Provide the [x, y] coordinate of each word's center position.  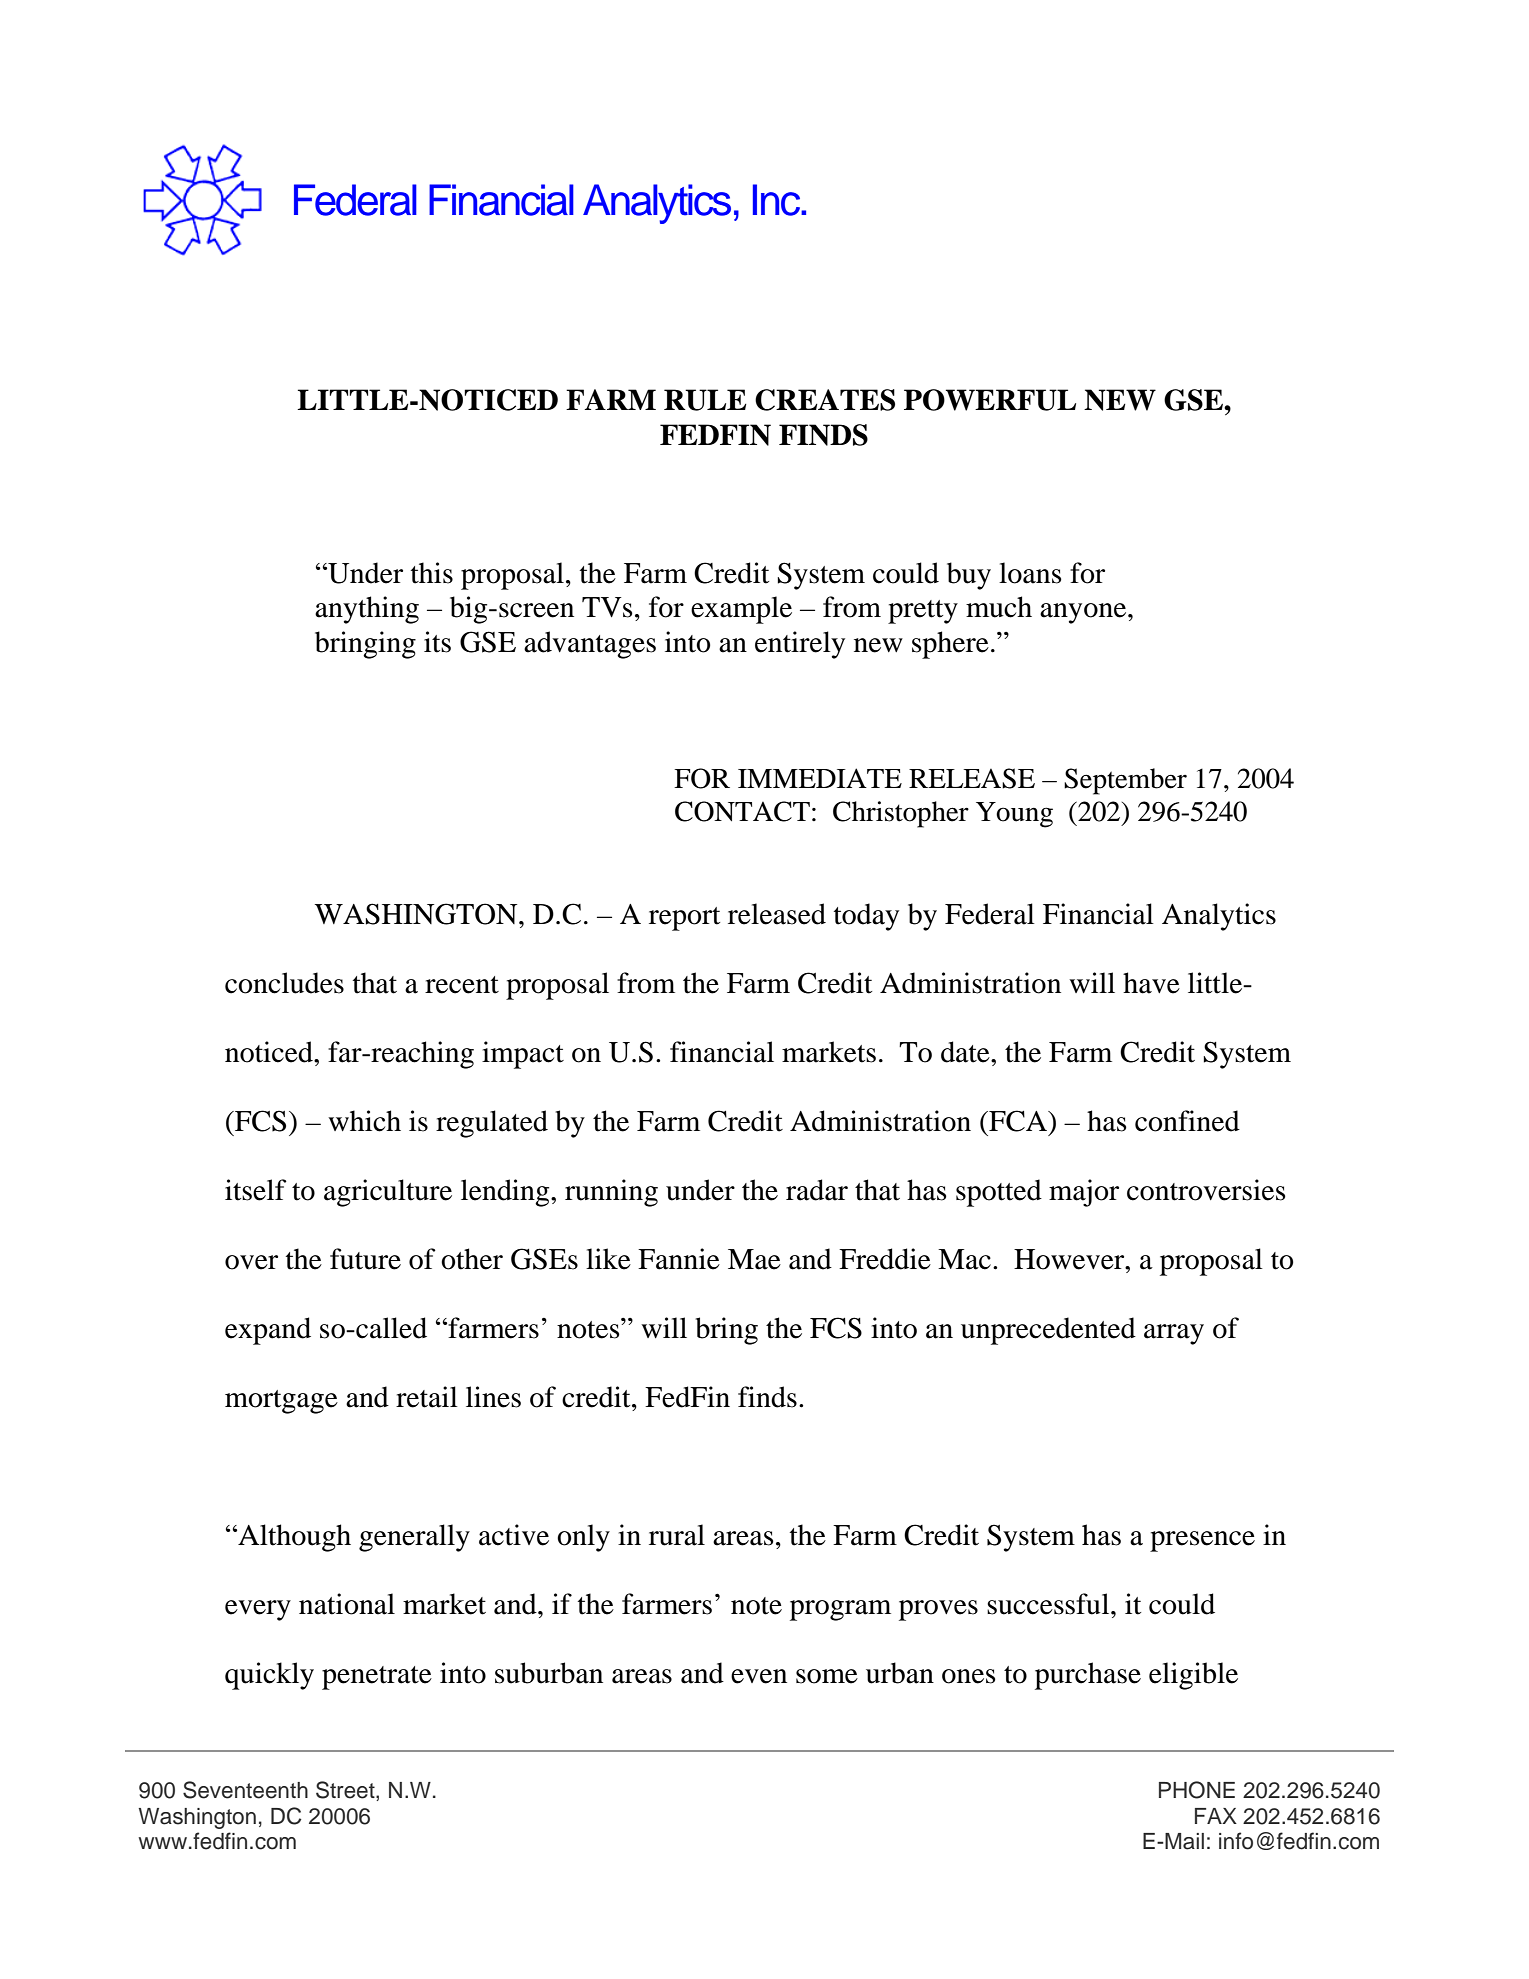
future [365, 1259]
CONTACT [742, 811]
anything [367, 610]
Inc [778, 200]
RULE [705, 400]
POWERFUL [990, 400]
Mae [754, 1259]
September [1125, 781]
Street [346, 1791]
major [1084, 1193]
